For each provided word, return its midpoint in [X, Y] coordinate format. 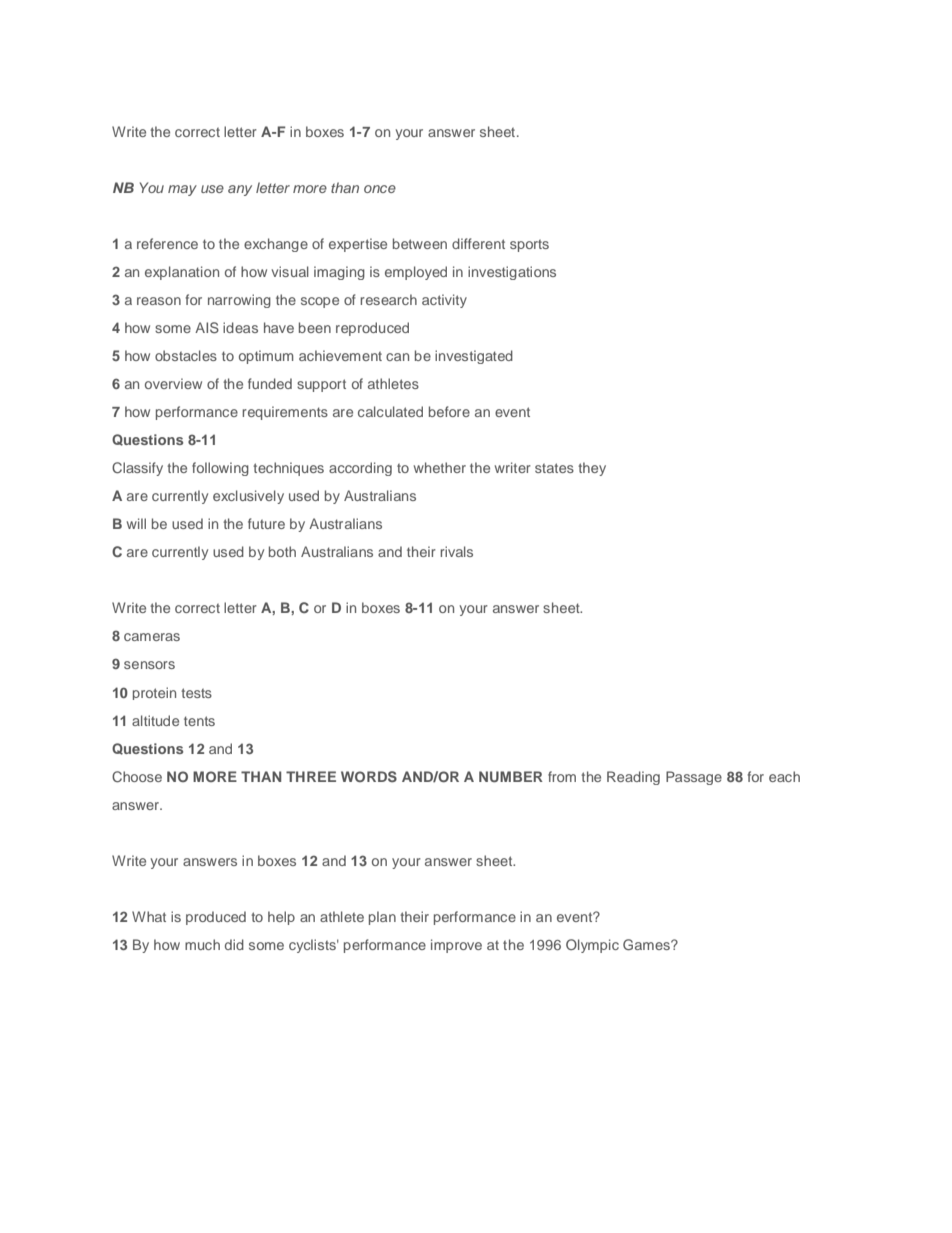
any [240, 190]
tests [196, 693]
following [220, 469]
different [478, 243]
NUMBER [511, 776]
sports [529, 246]
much [202, 944]
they [592, 469]
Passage [694, 778]
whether [440, 467]
